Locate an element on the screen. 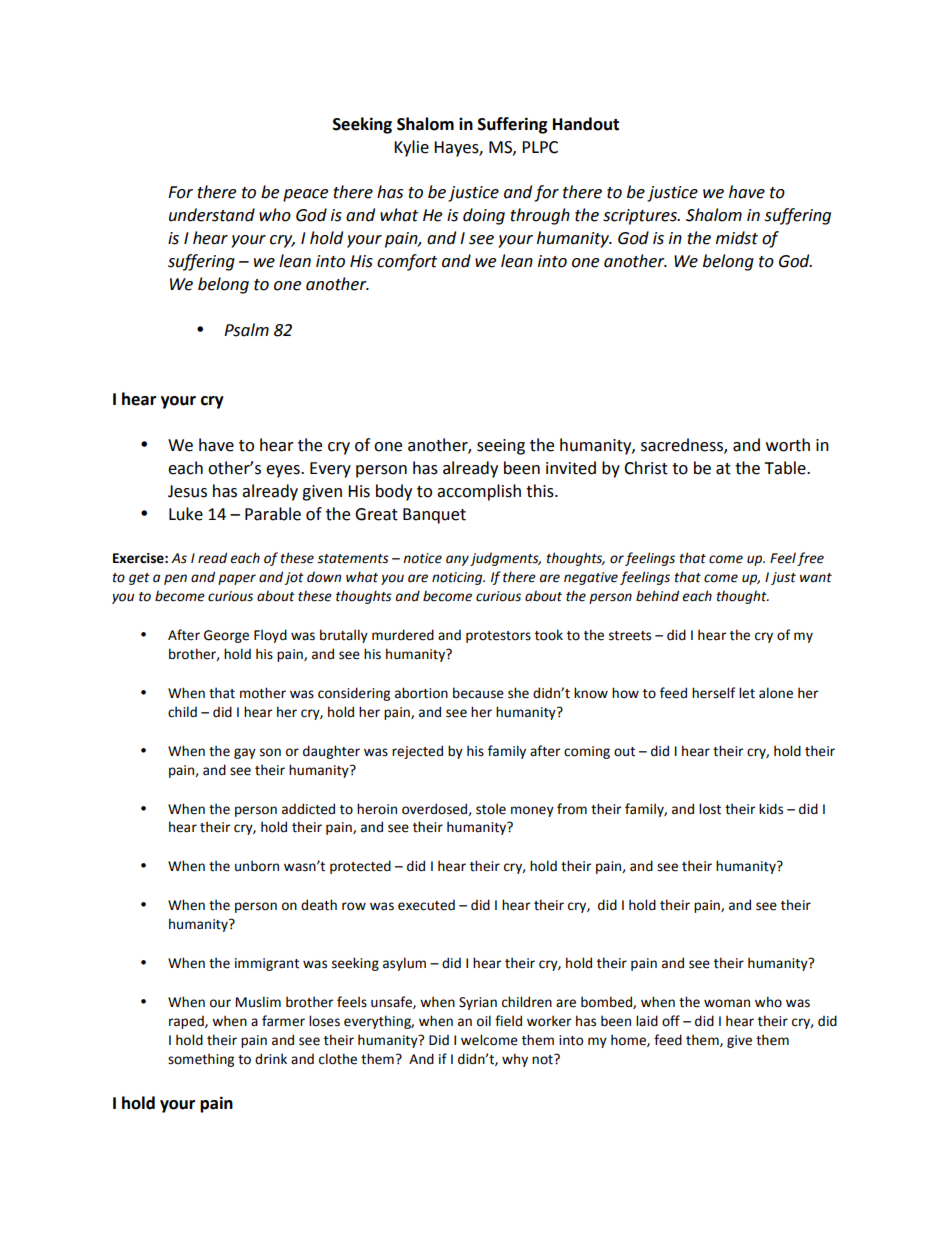 The width and height of the screenshot is (952, 1233). Kylie is located at coordinates (411, 148).
